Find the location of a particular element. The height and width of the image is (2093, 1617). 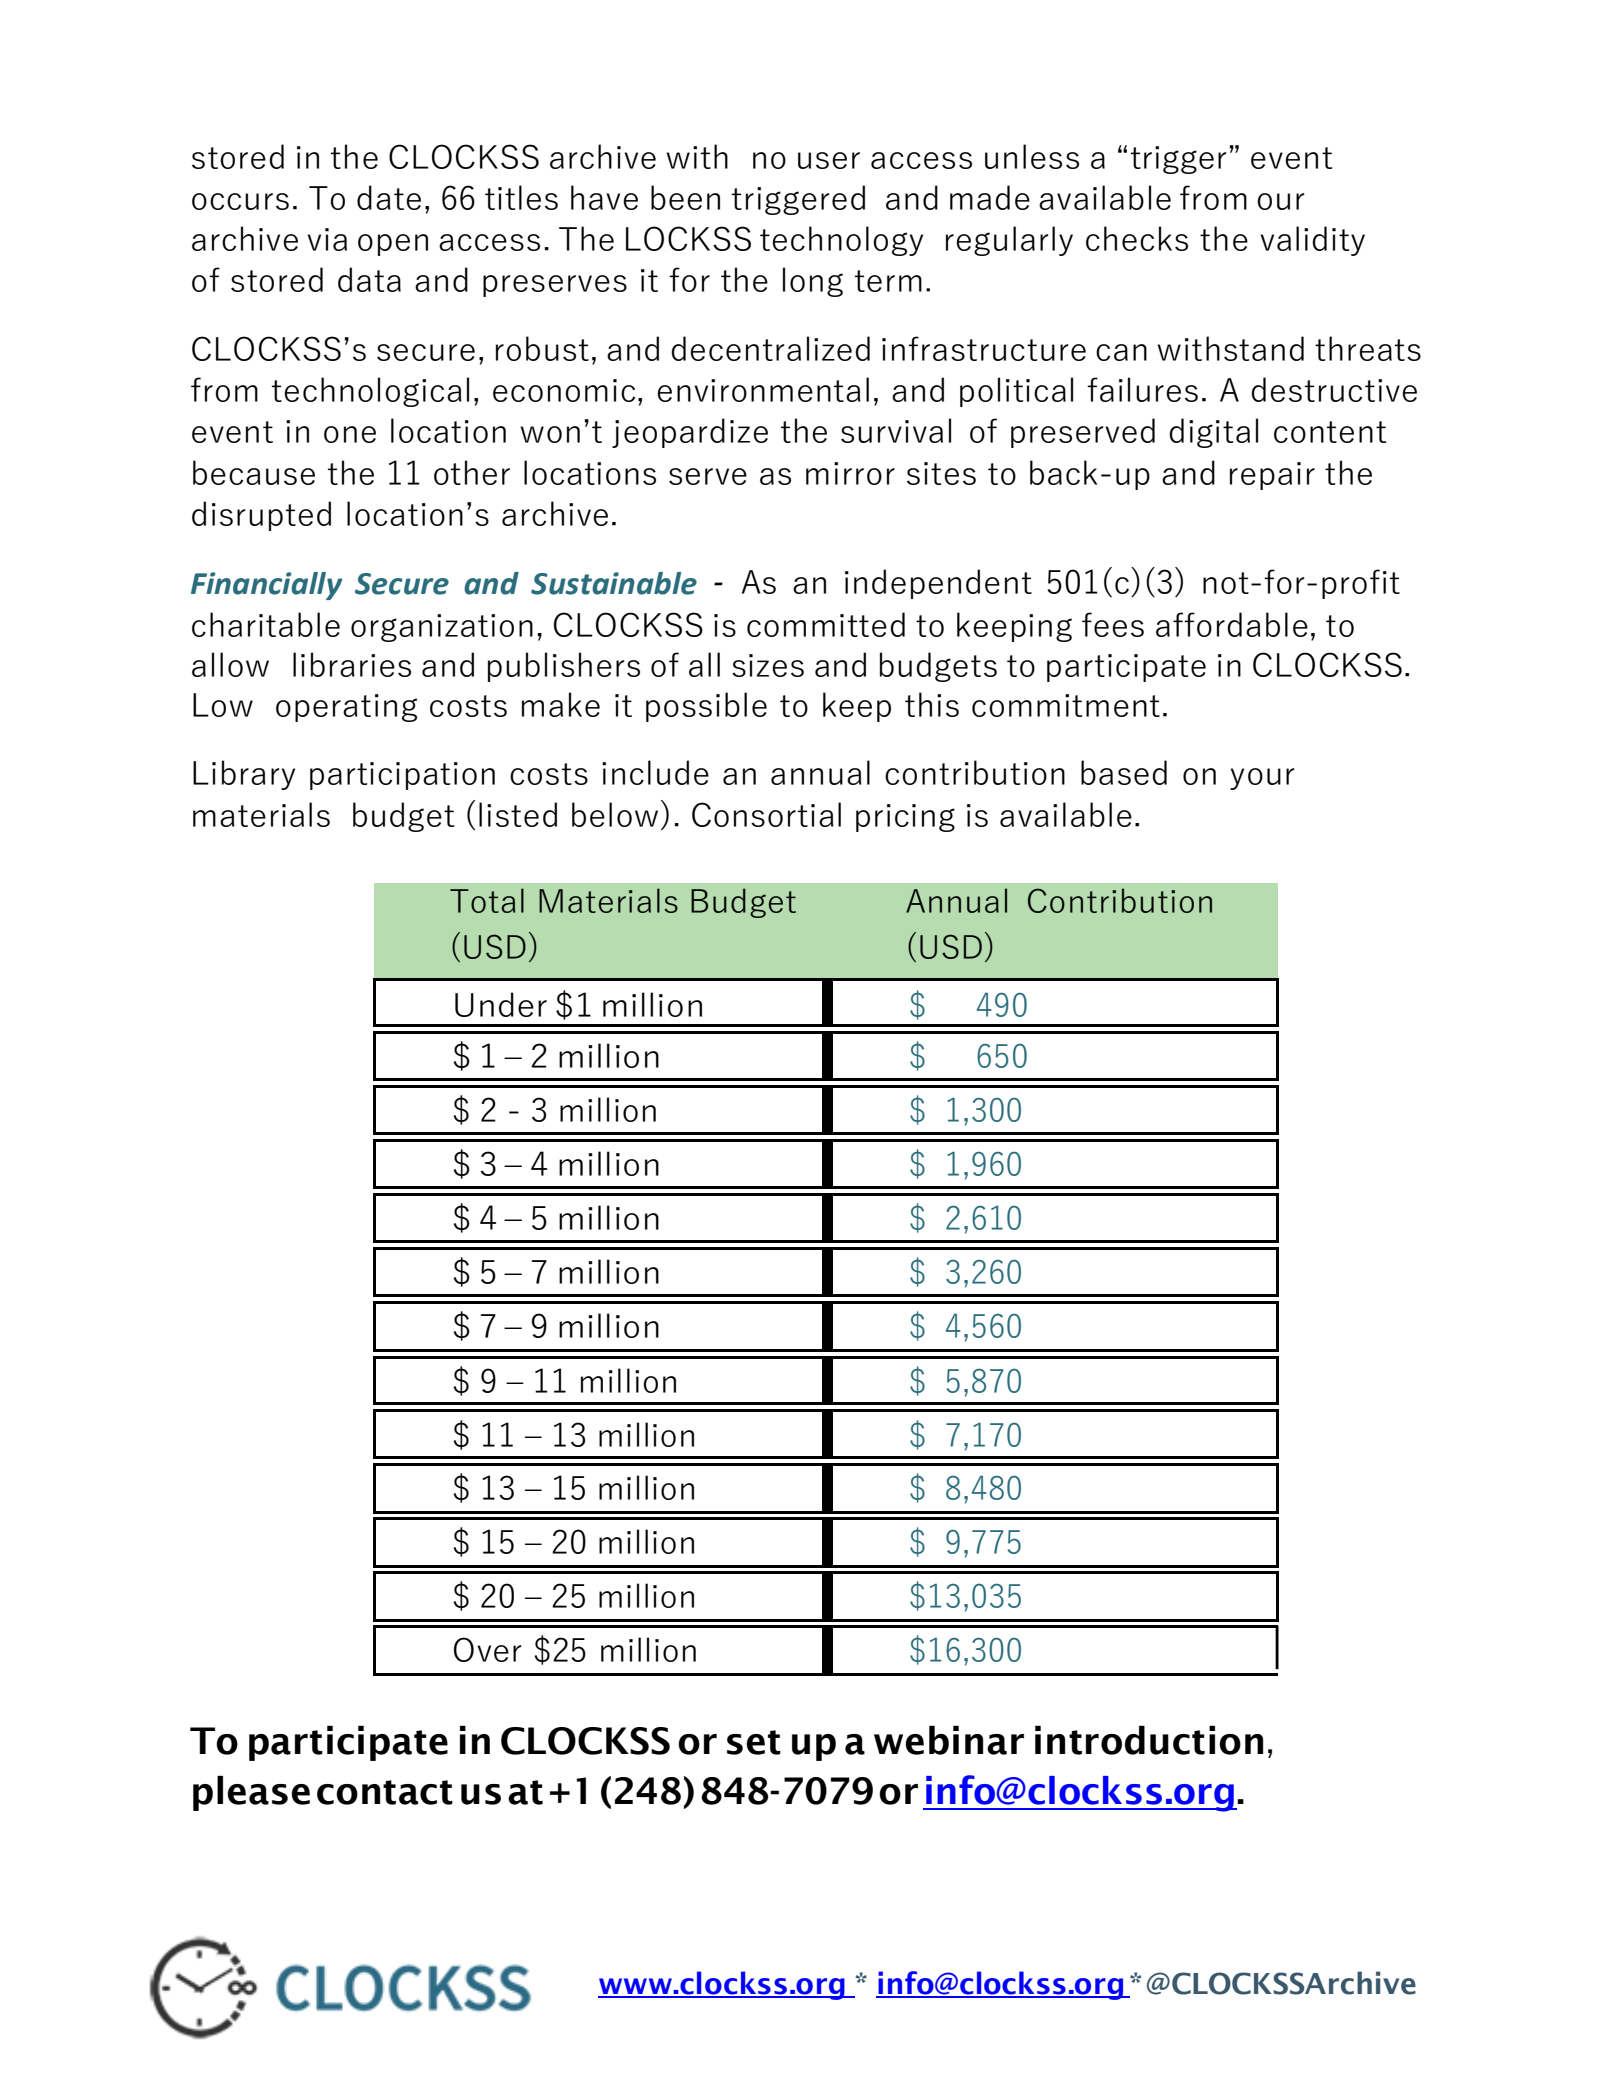

technology is located at coordinates (841, 241).
